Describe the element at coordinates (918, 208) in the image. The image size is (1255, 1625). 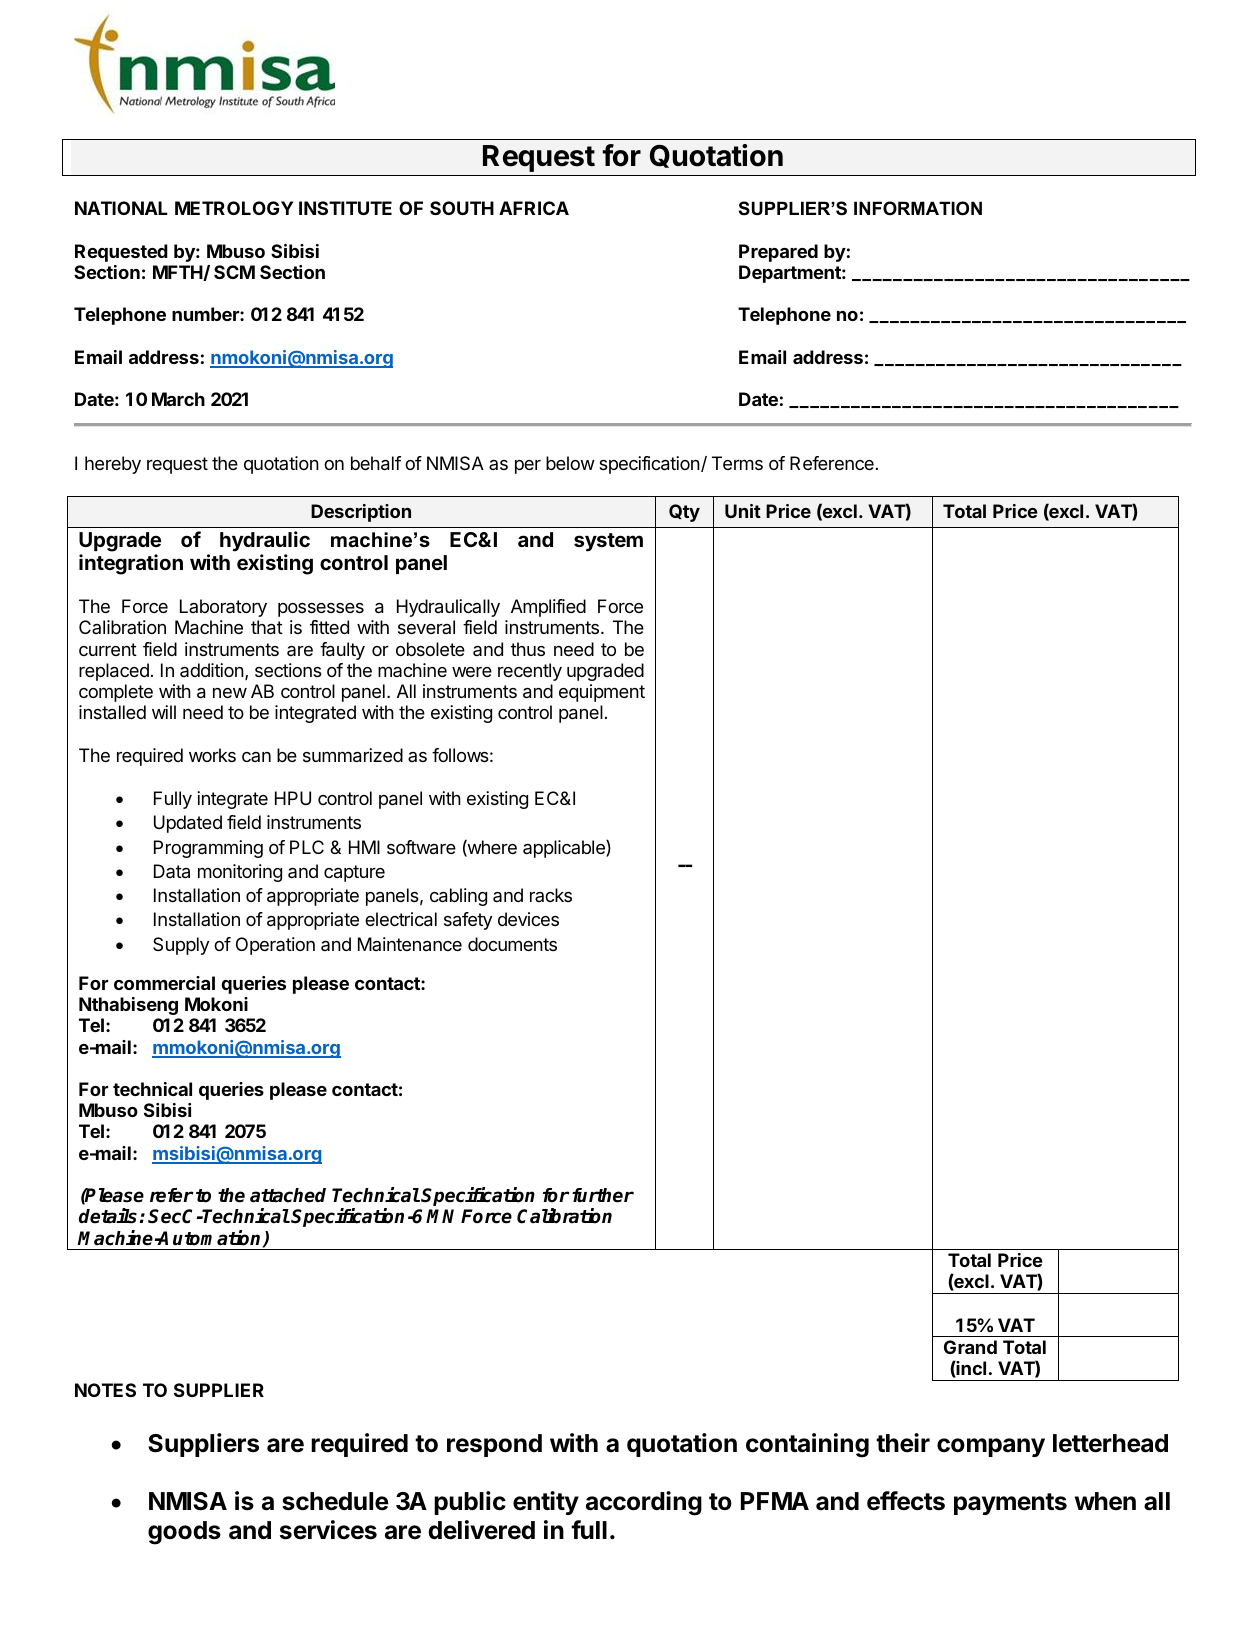
I see `INFORMATION` at that location.
